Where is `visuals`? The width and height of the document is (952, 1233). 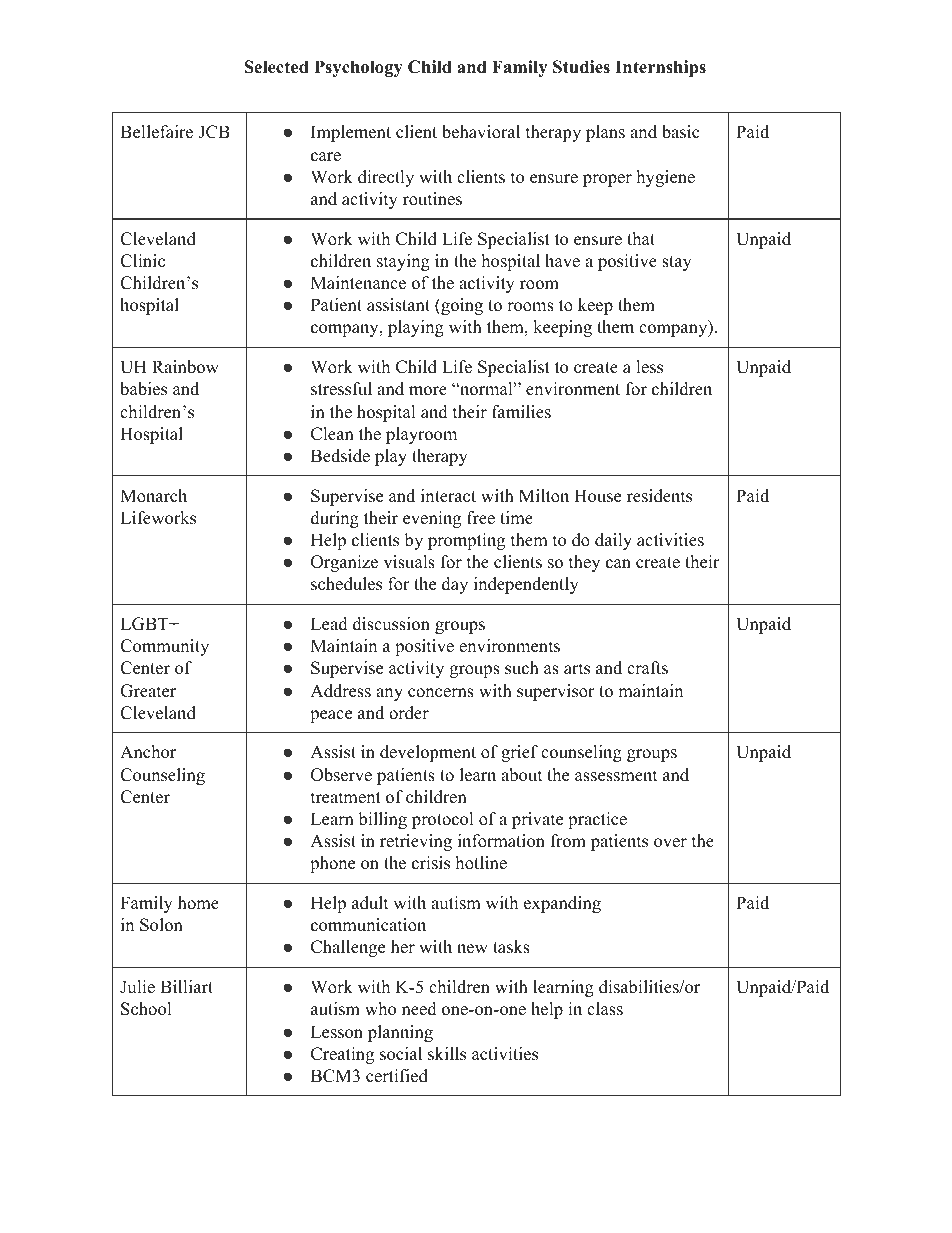
visuals is located at coordinates (409, 562).
